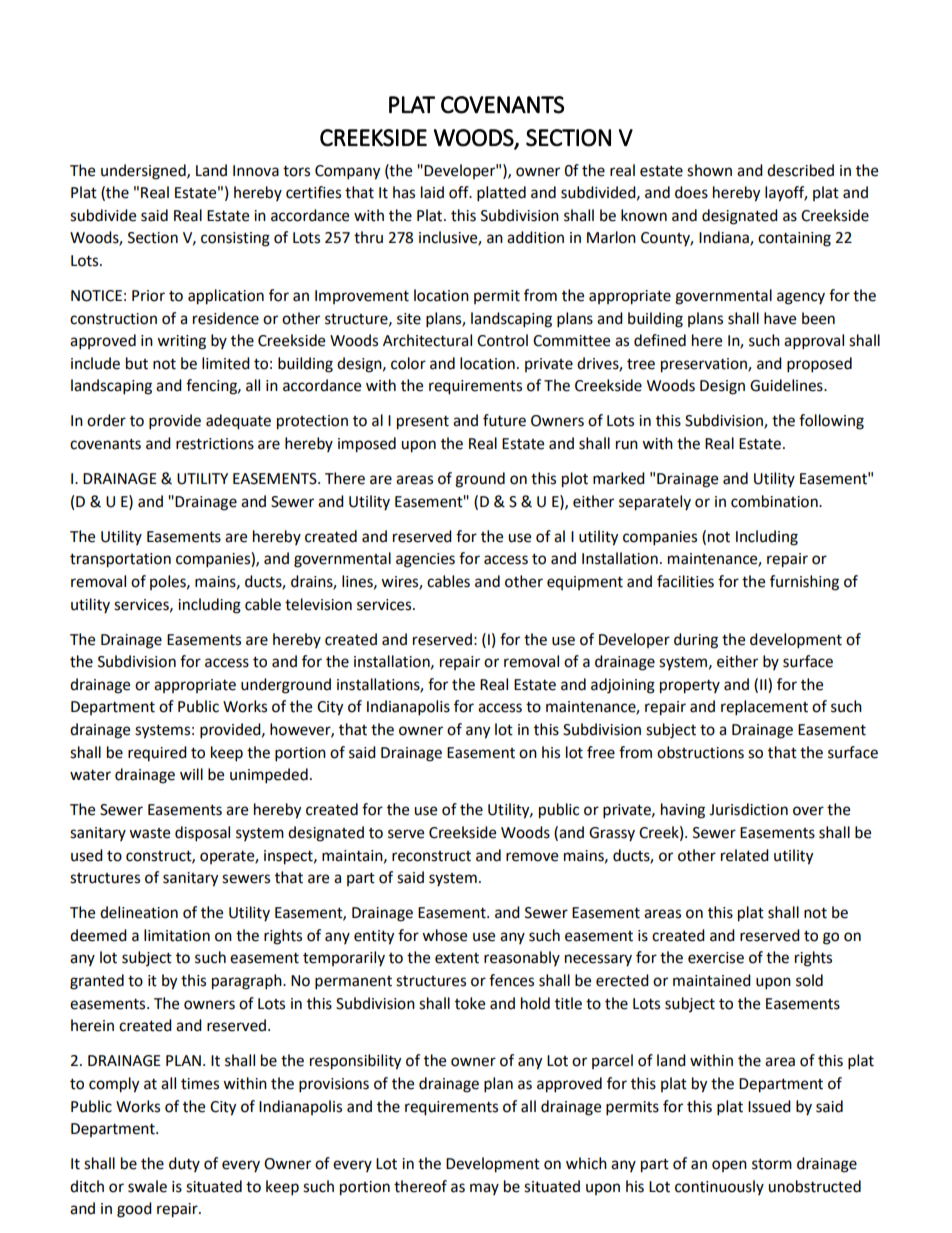  Describe the element at coordinates (432, 192) in the document. I see `laid` at that location.
